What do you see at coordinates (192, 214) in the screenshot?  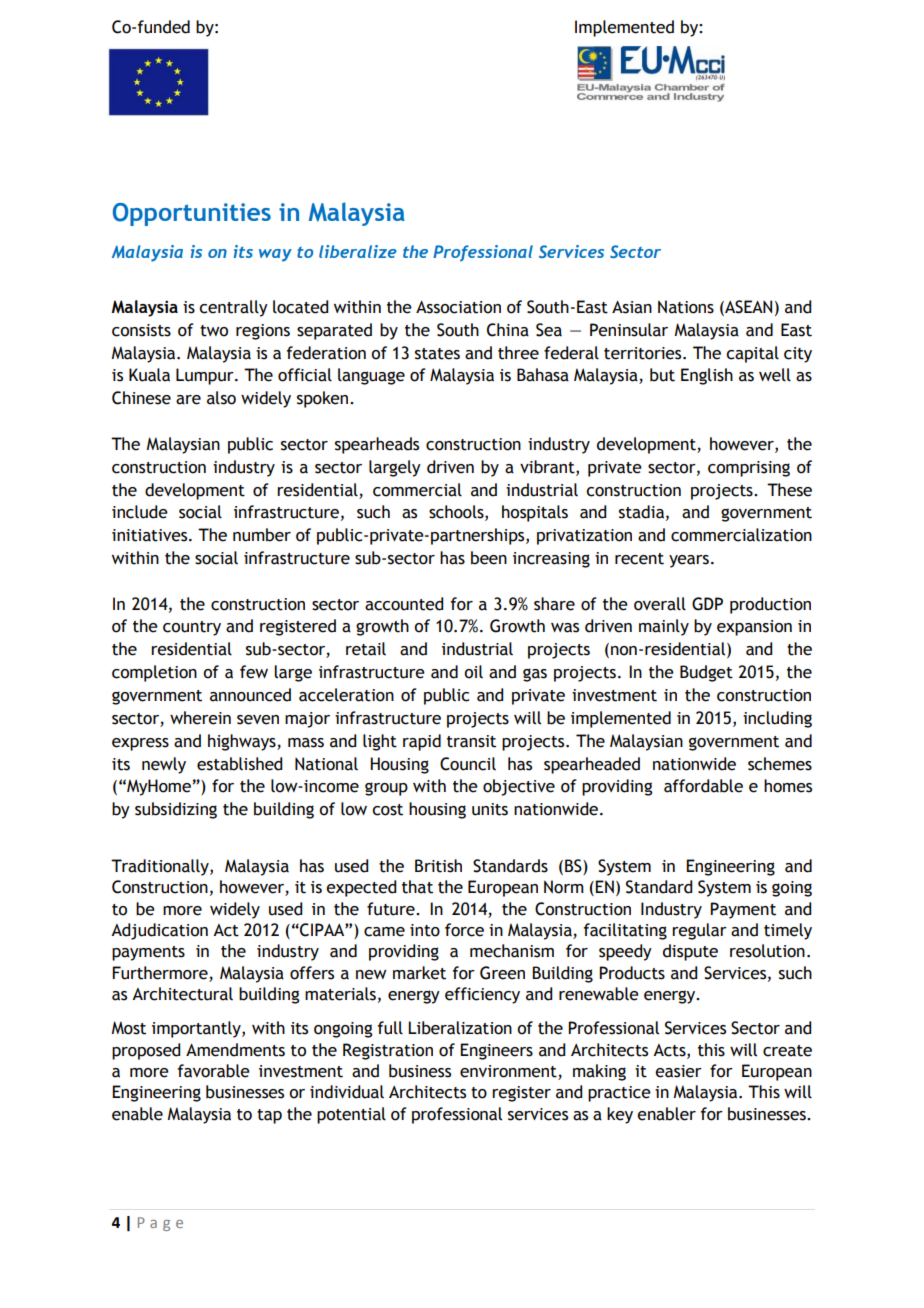 I see `Opportunities` at bounding box center [192, 214].
